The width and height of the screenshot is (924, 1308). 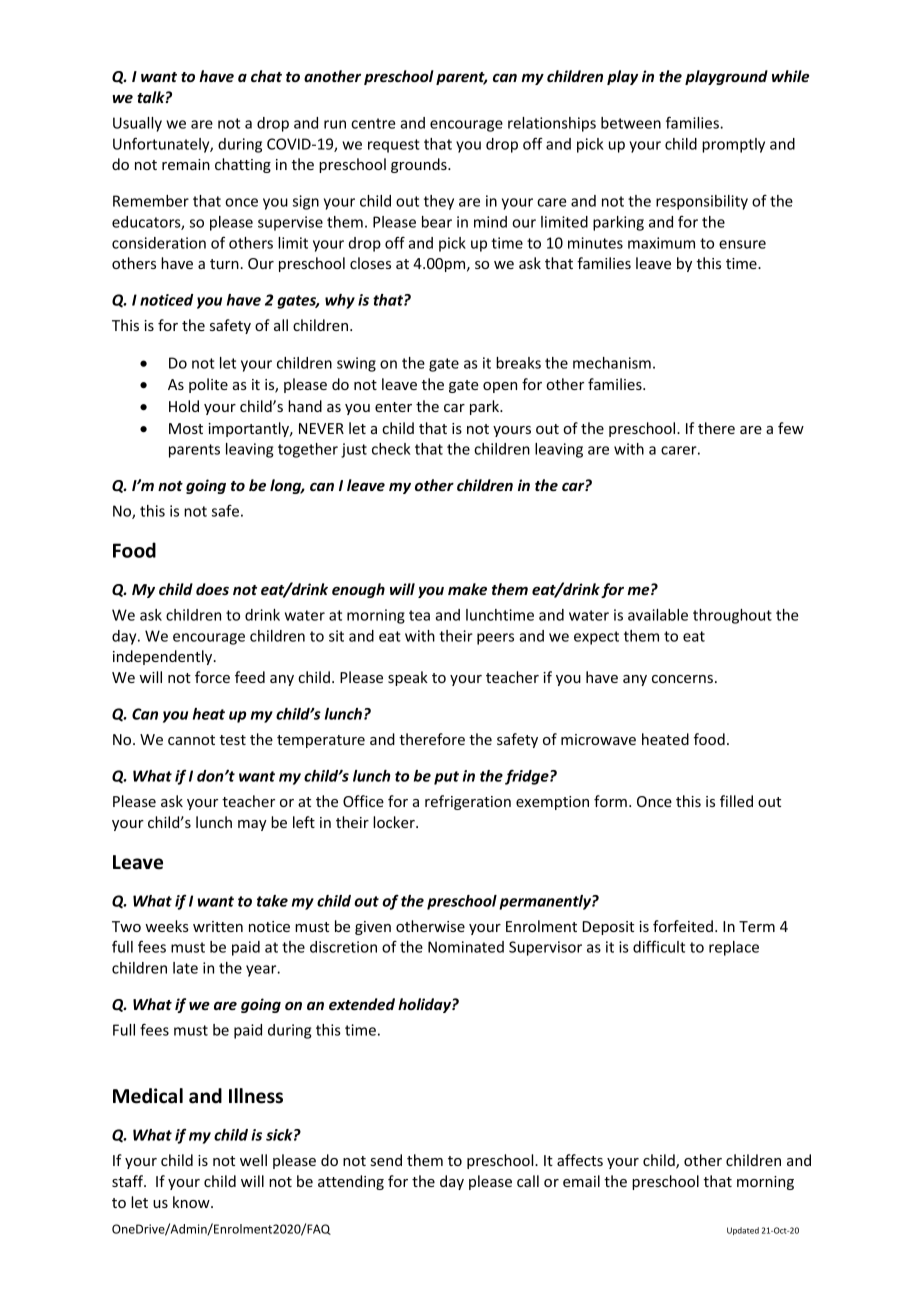 I want to click on grounds, so click(x=420, y=165).
